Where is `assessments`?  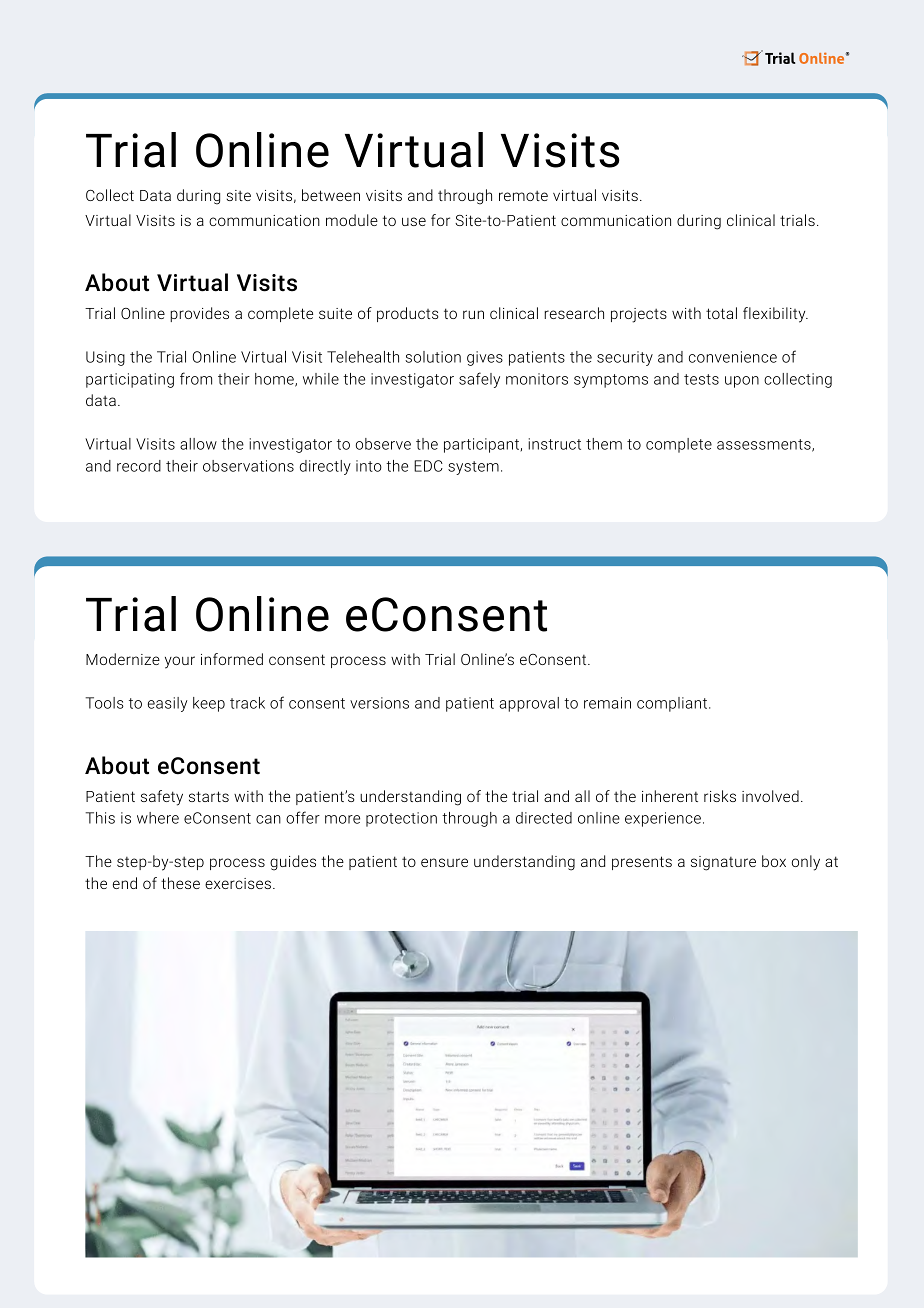 assessments is located at coordinates (765, 445).
